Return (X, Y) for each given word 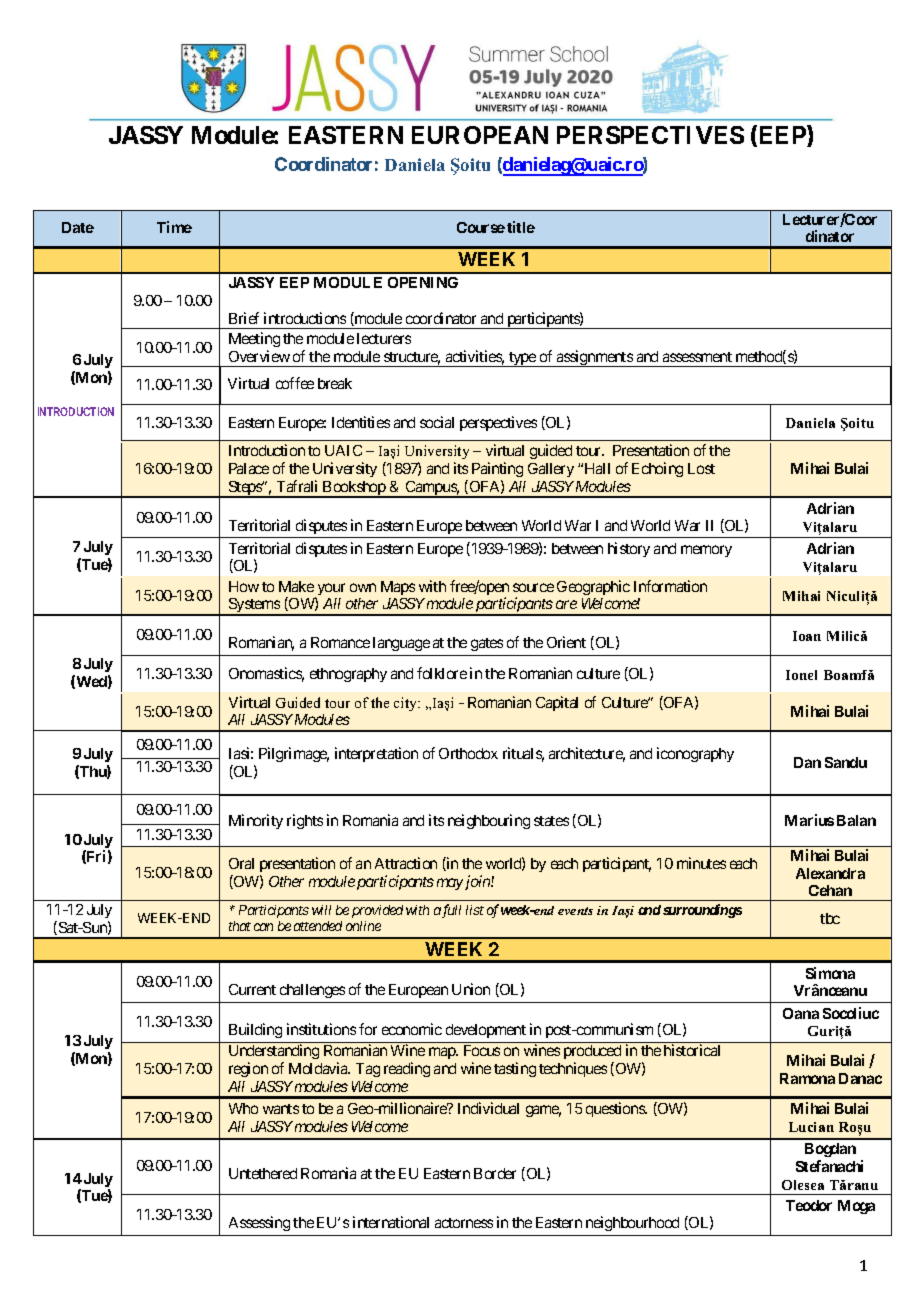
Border (495, 1173)
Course (481, 227)
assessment (697, 357)
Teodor (809, 1205)
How (244, 586)
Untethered (263, 1173)
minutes (701, 863)
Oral (241, 863)
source (533, 587)
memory (706, 551)
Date (78, 227)
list (475, 910)
